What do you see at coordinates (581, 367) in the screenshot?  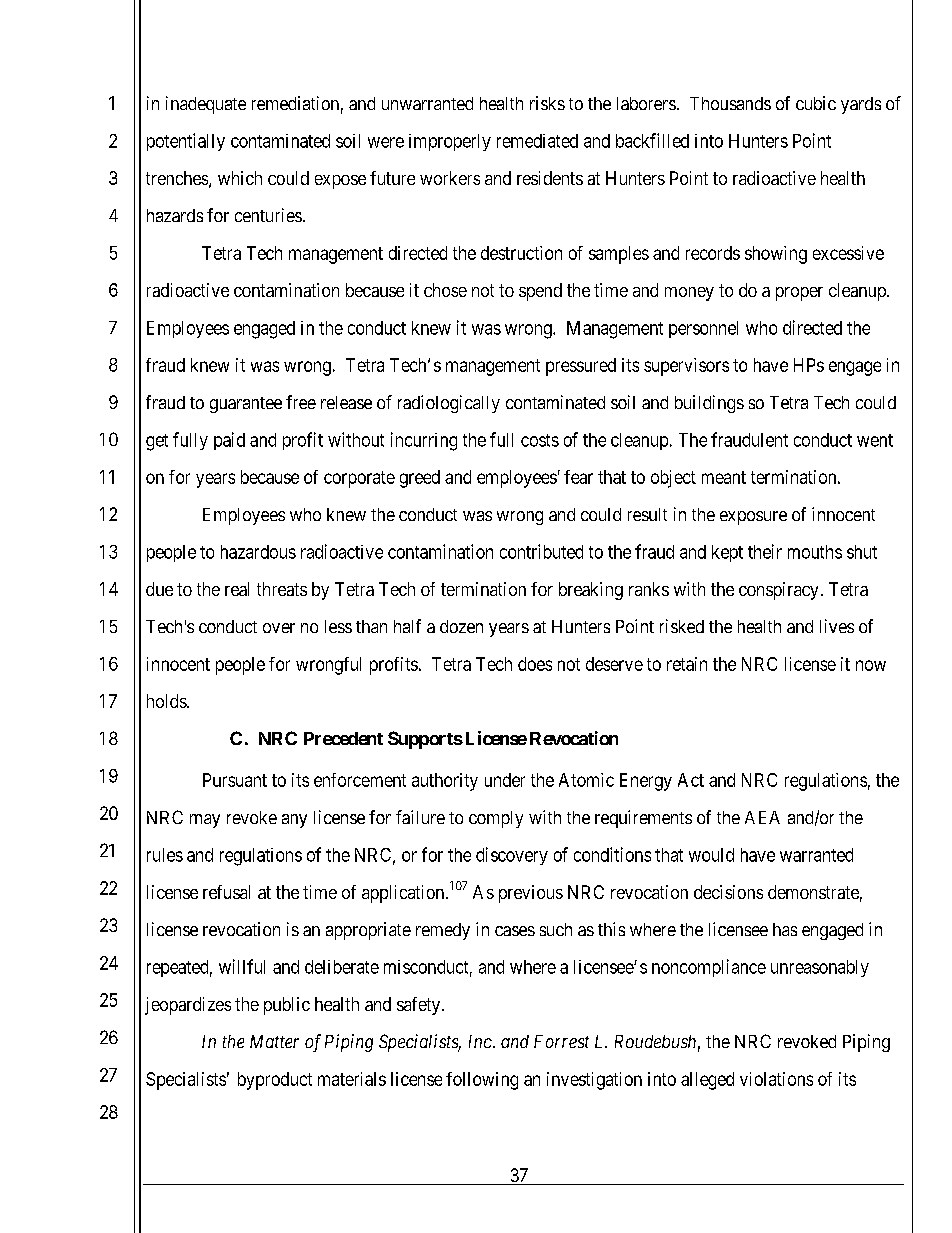 I see `pressured` at bounding box center [581, 367].
